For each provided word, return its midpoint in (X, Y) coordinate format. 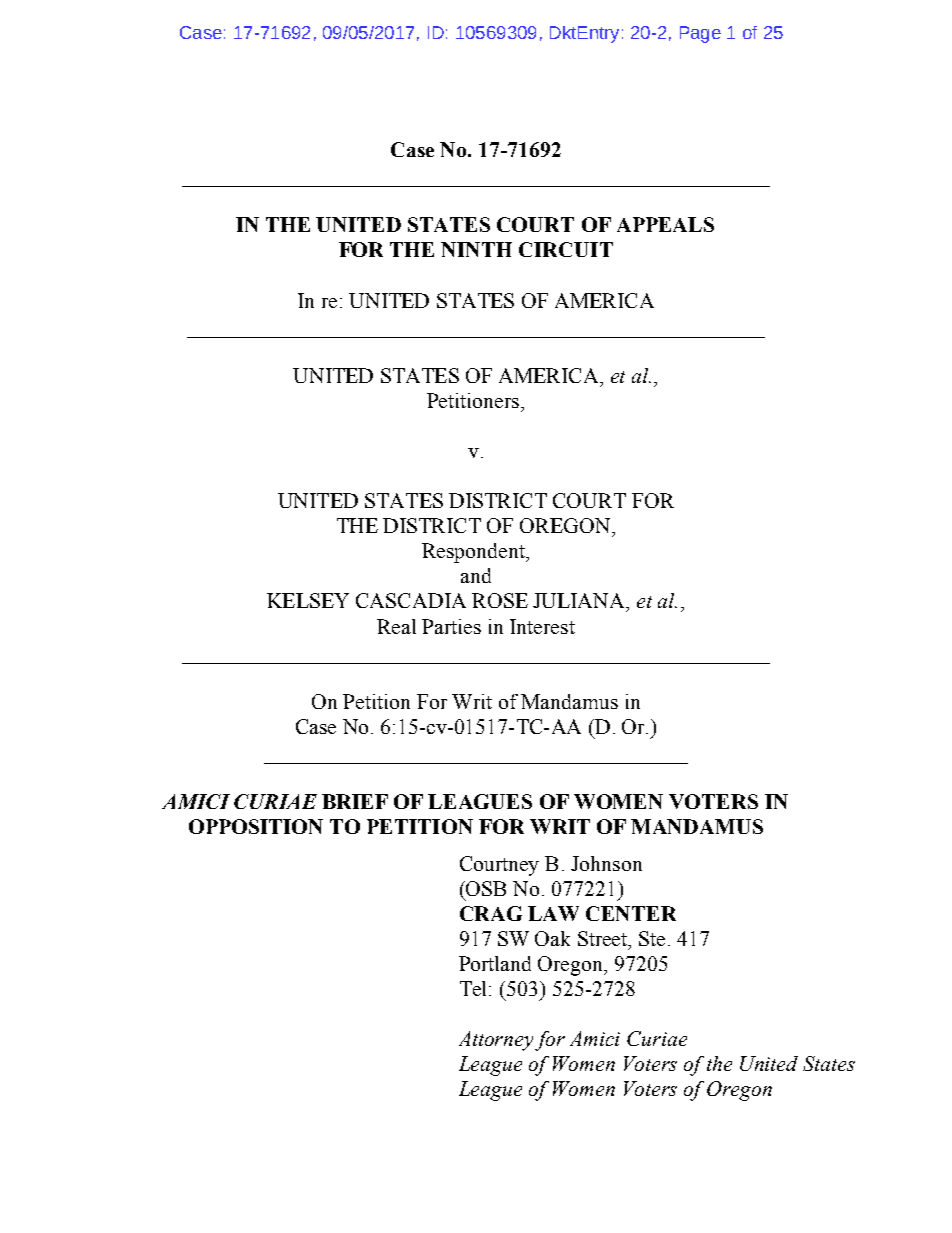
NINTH (476, 249)
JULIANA (580, 602)
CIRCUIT (566, 249)
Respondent (474, 553)
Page (700, 34)
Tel (475, 988)
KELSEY (308, 600)
